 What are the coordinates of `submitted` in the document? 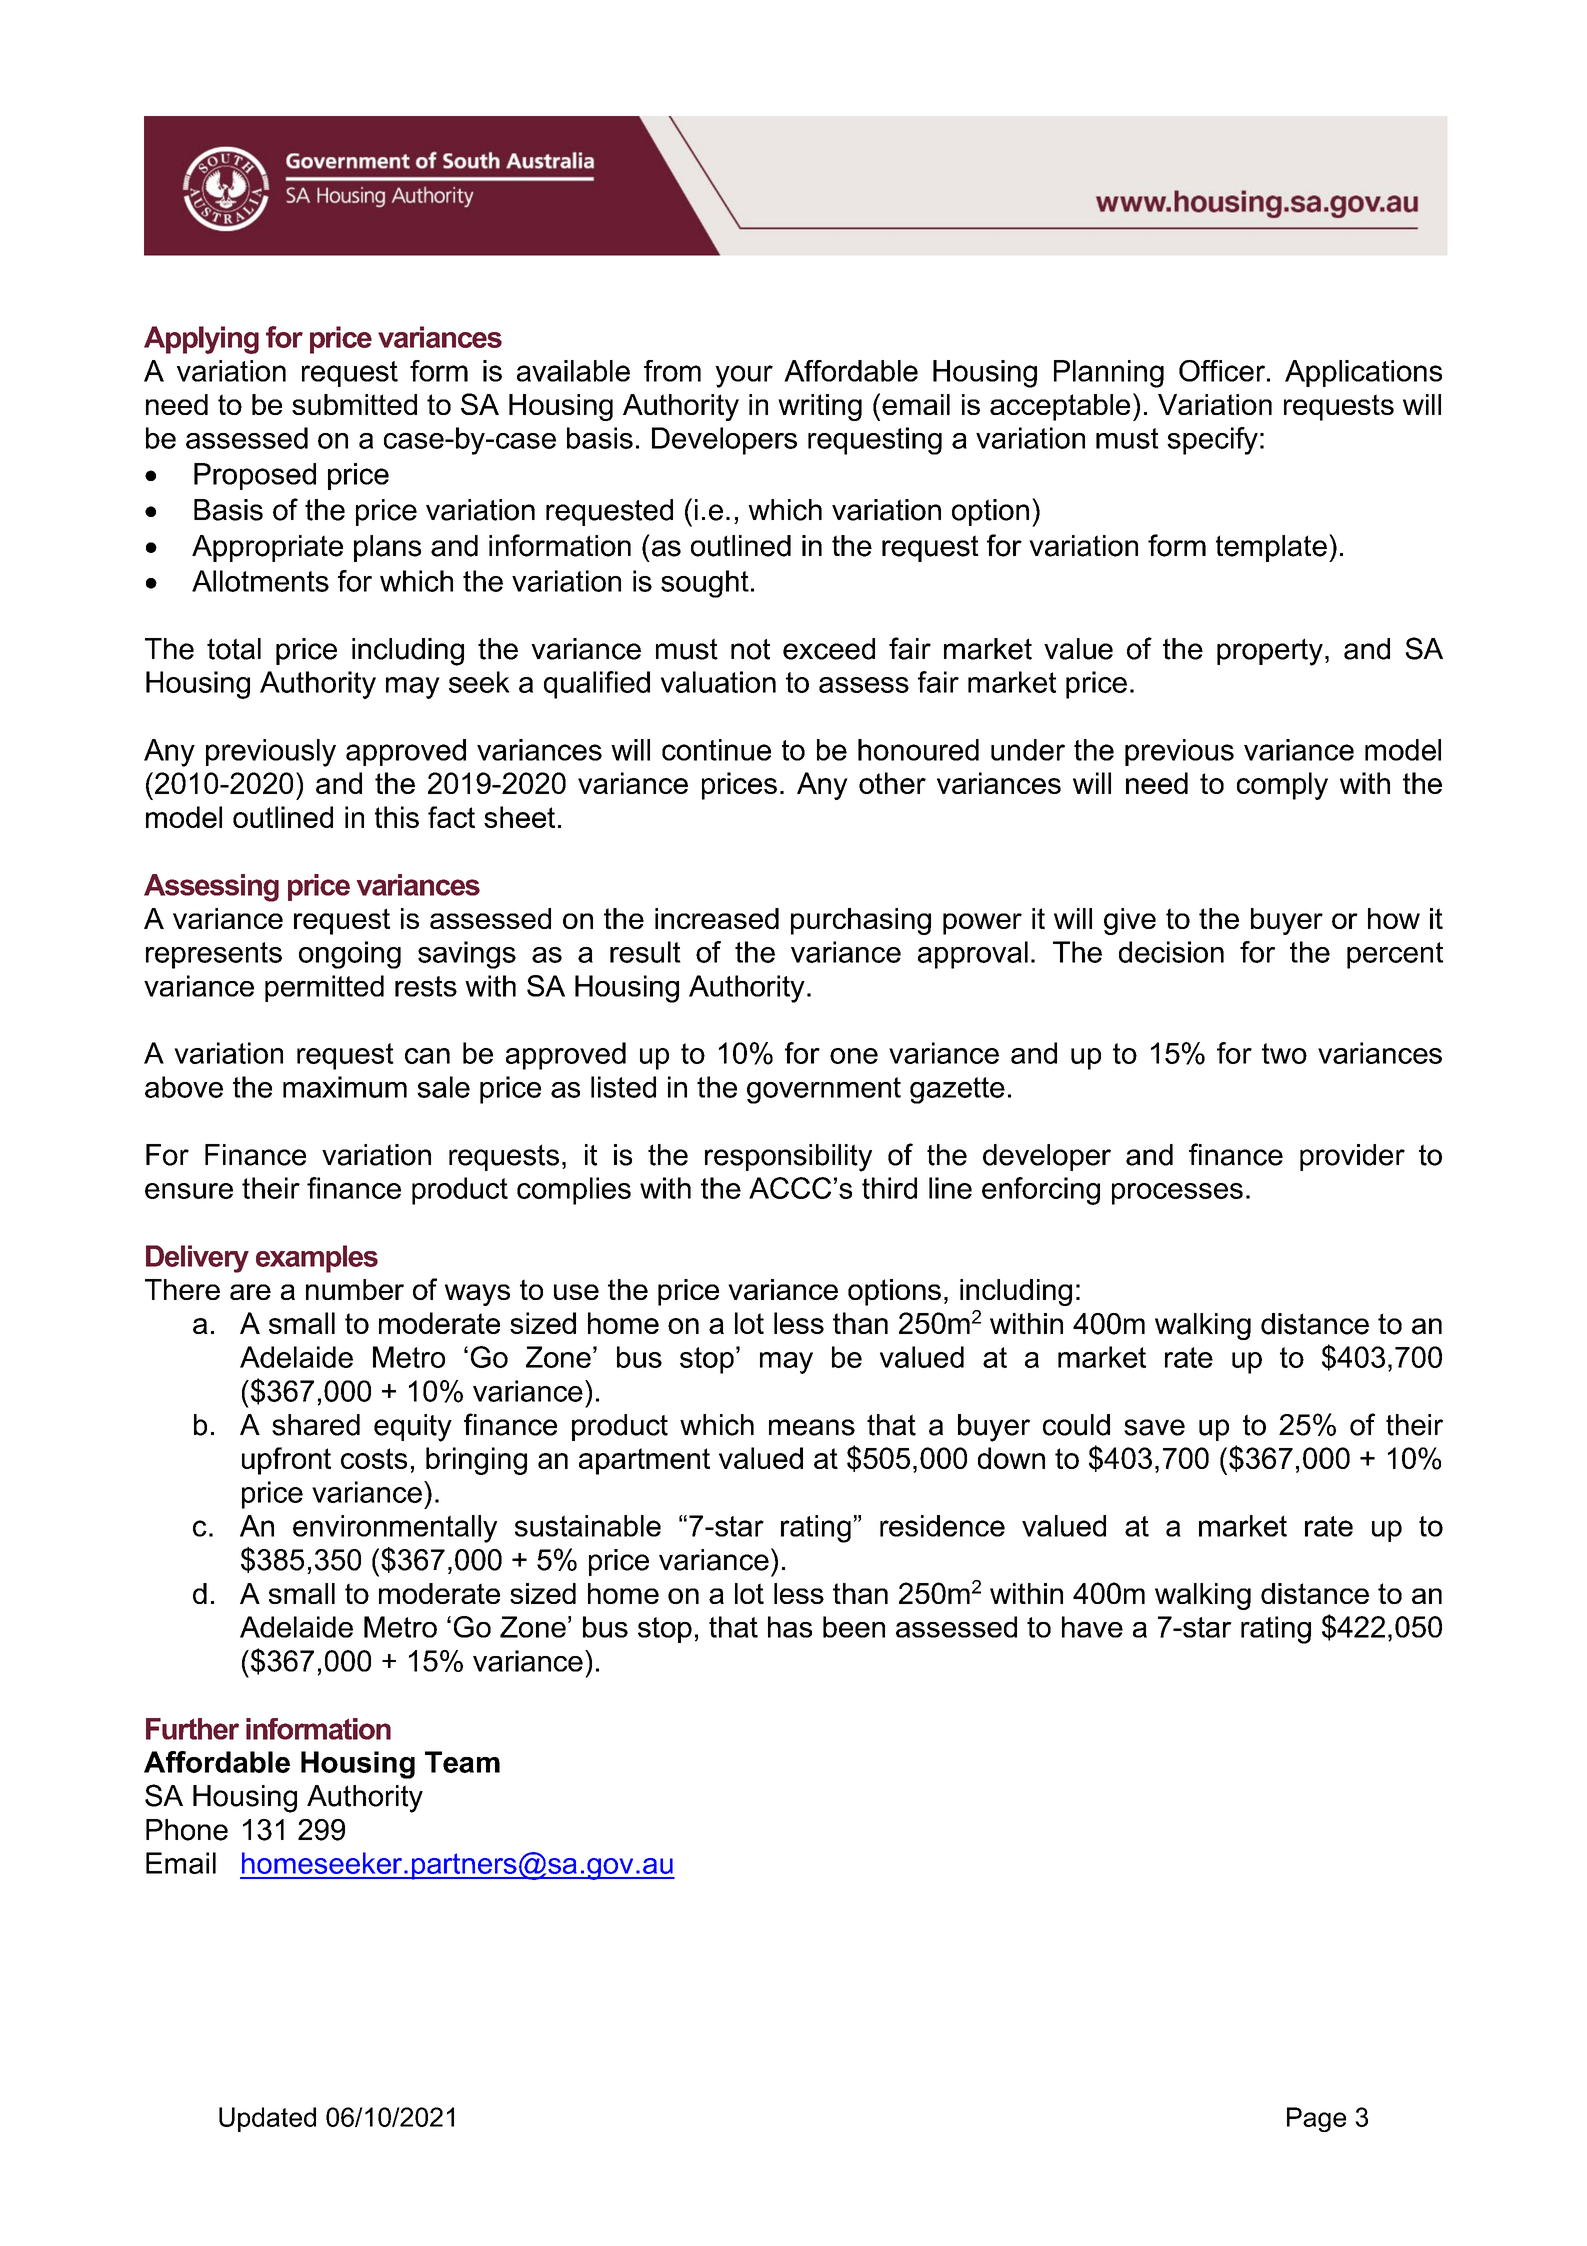 It's located at (354, 404).
